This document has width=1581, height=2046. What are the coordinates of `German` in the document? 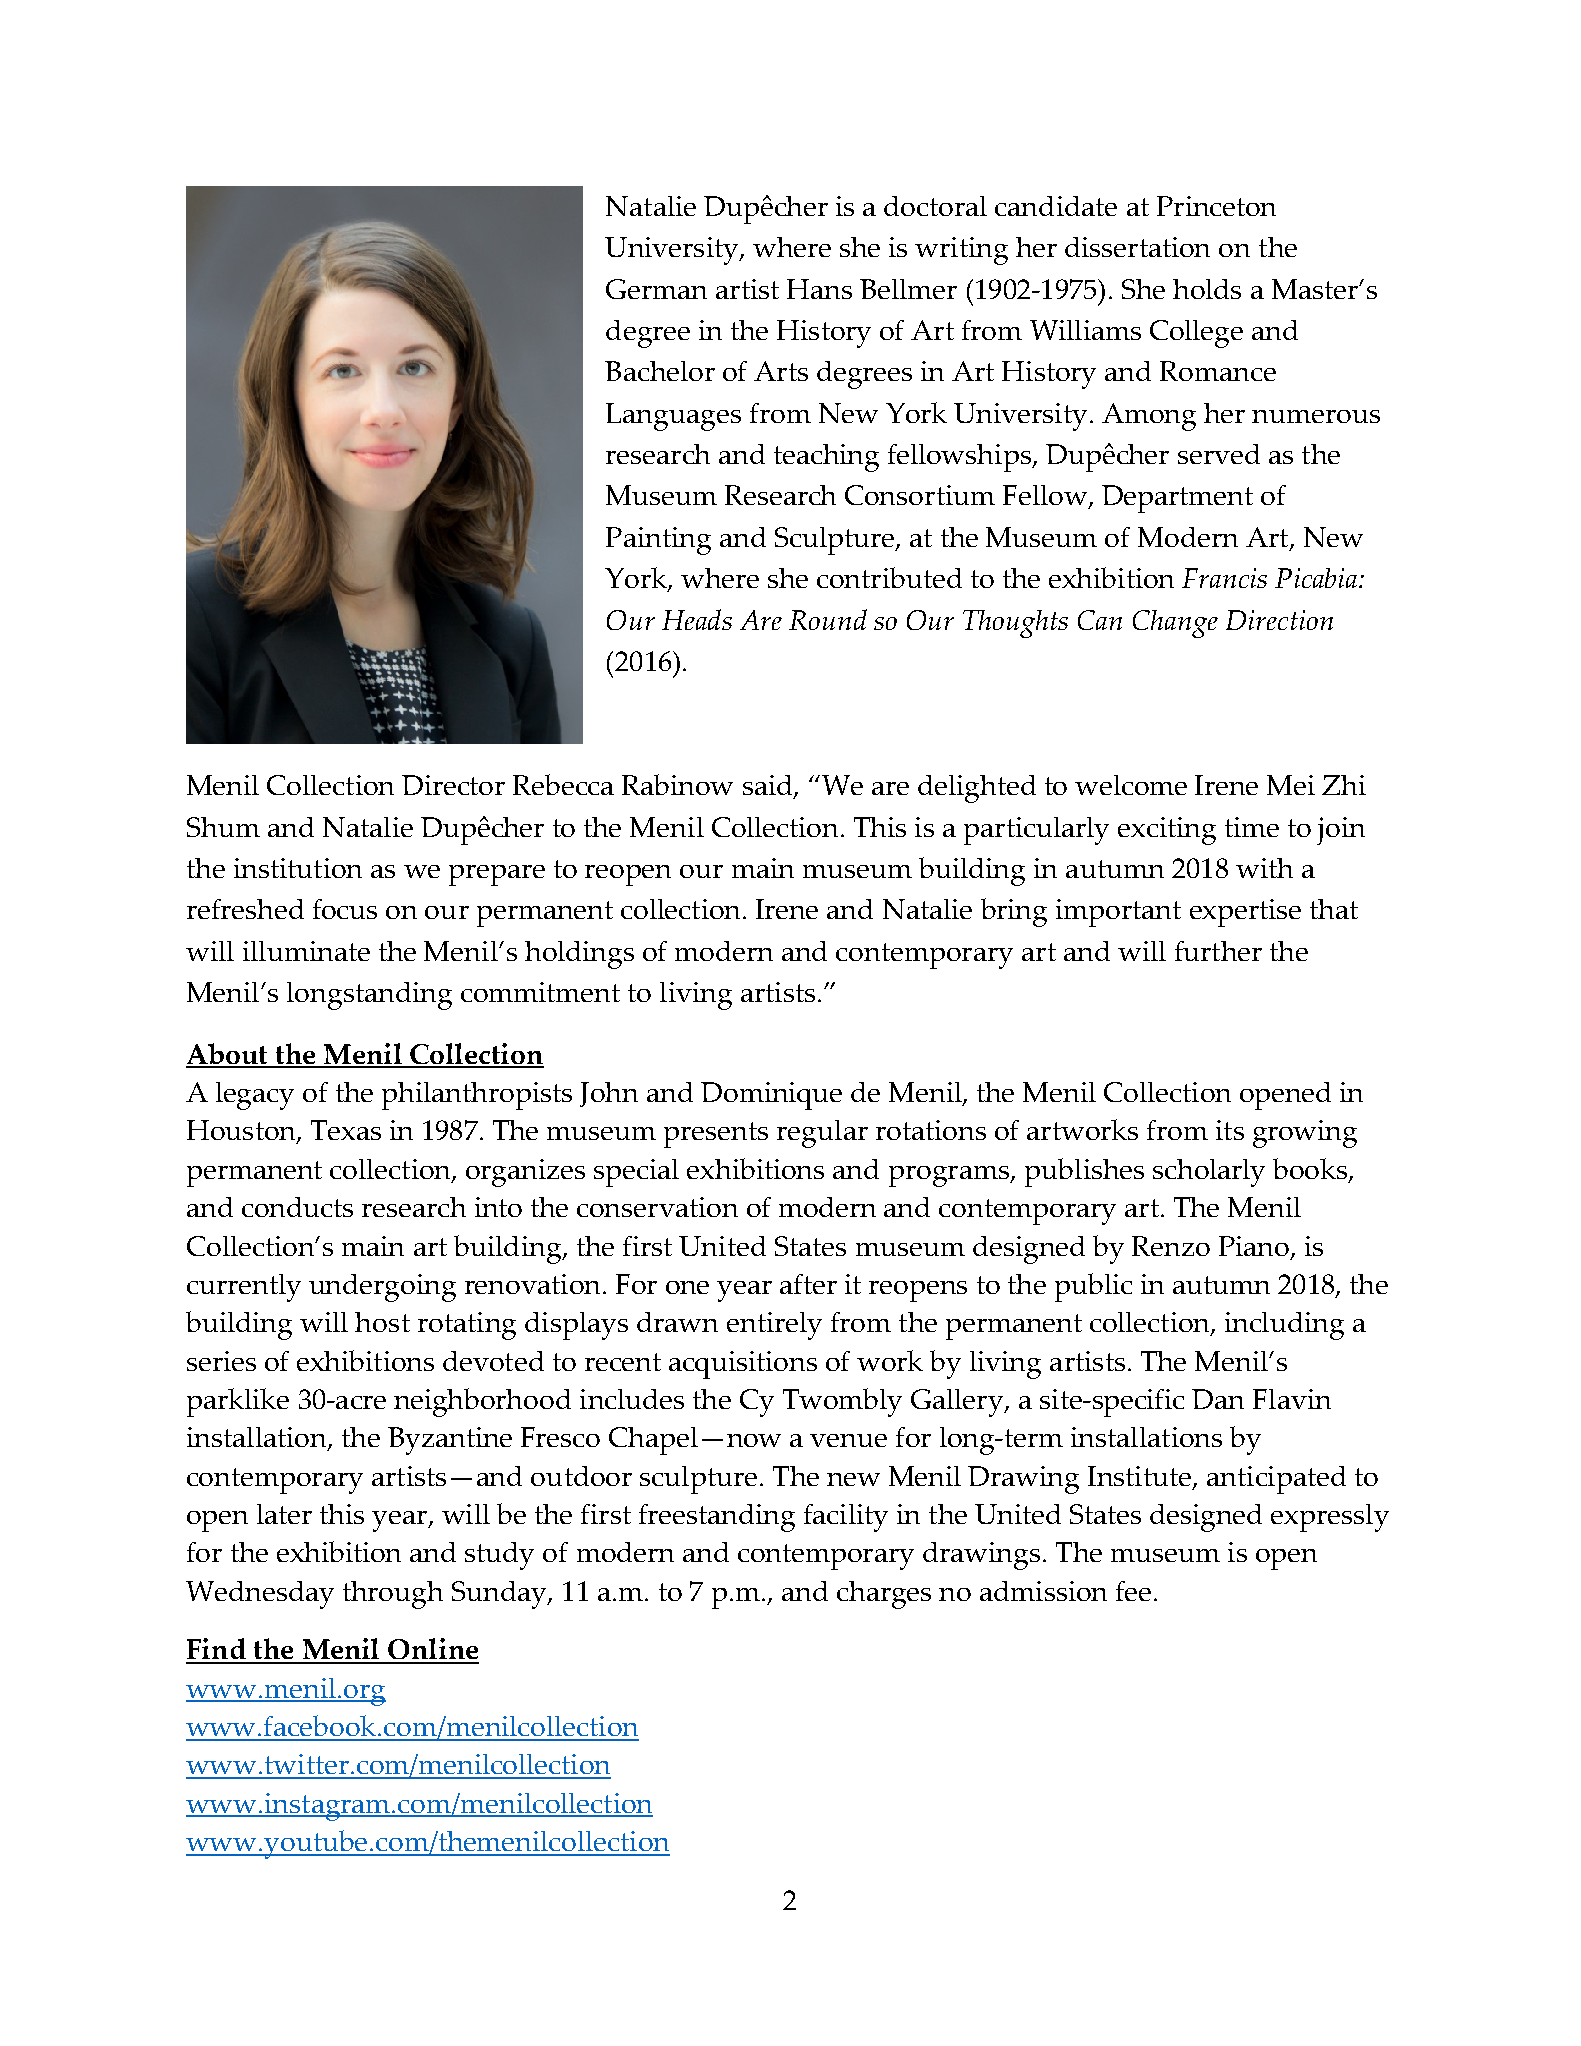 It's located at (656, 289).
